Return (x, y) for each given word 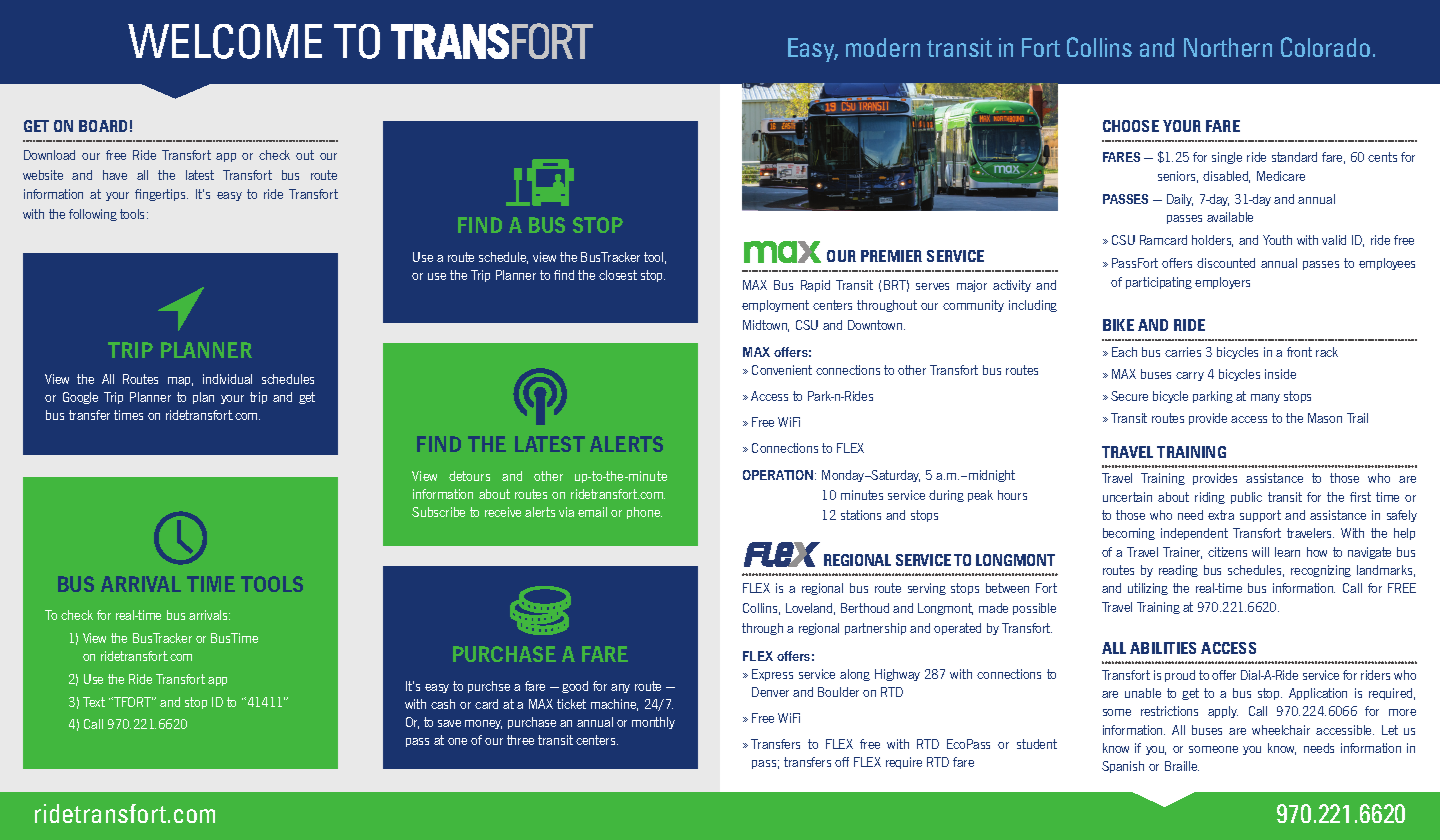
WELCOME (225, 41)
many (1265, 398)
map (180, 381)
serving (927, 589)
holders (1212, 241)
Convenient (782, 370)
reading (1178, 571)
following (93, 215)
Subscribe (438, 512)
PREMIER (891, 256)
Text (94, 702)
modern (883, 47)
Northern (1228, 47)
